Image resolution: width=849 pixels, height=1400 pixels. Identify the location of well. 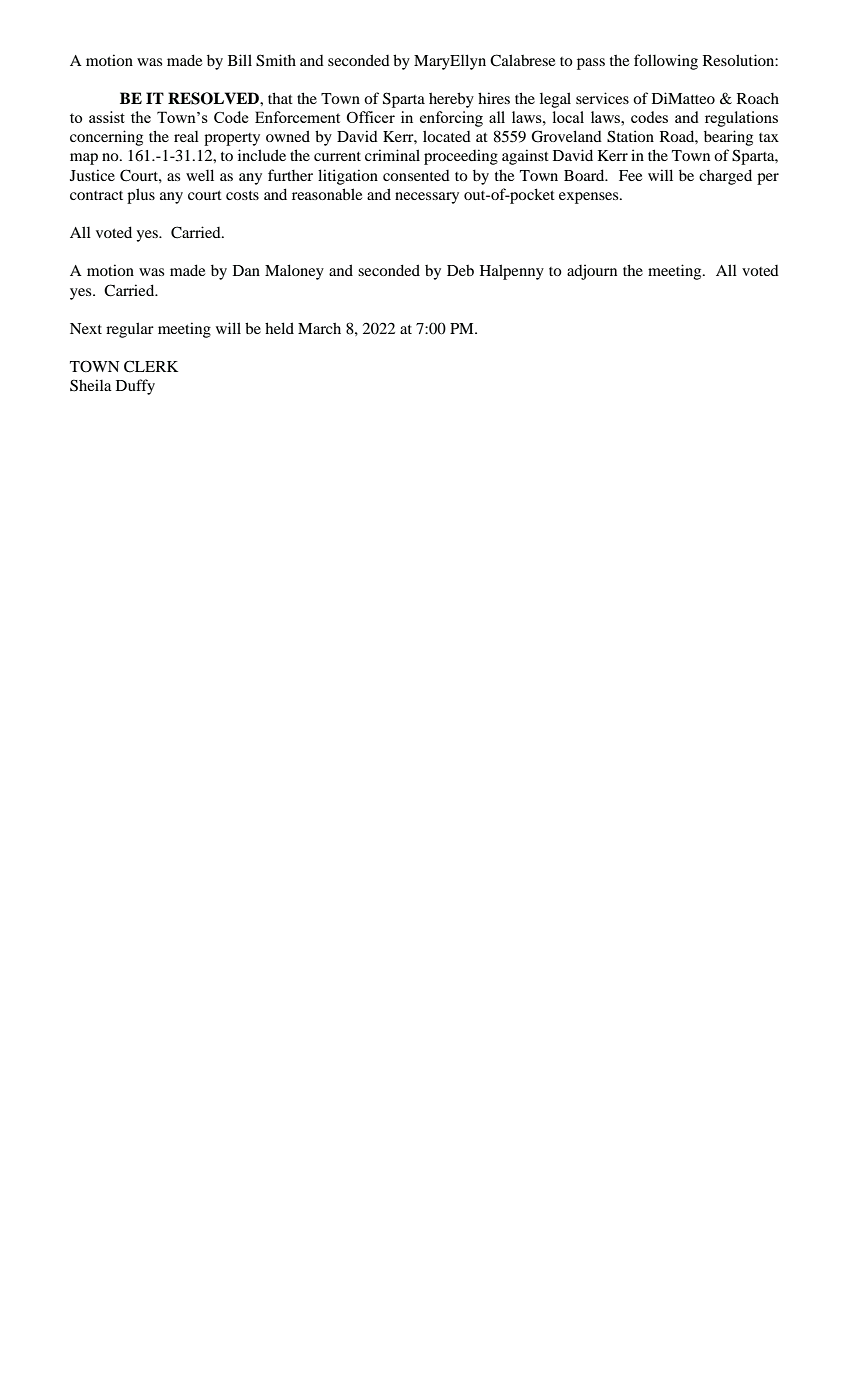
(200, 175).
